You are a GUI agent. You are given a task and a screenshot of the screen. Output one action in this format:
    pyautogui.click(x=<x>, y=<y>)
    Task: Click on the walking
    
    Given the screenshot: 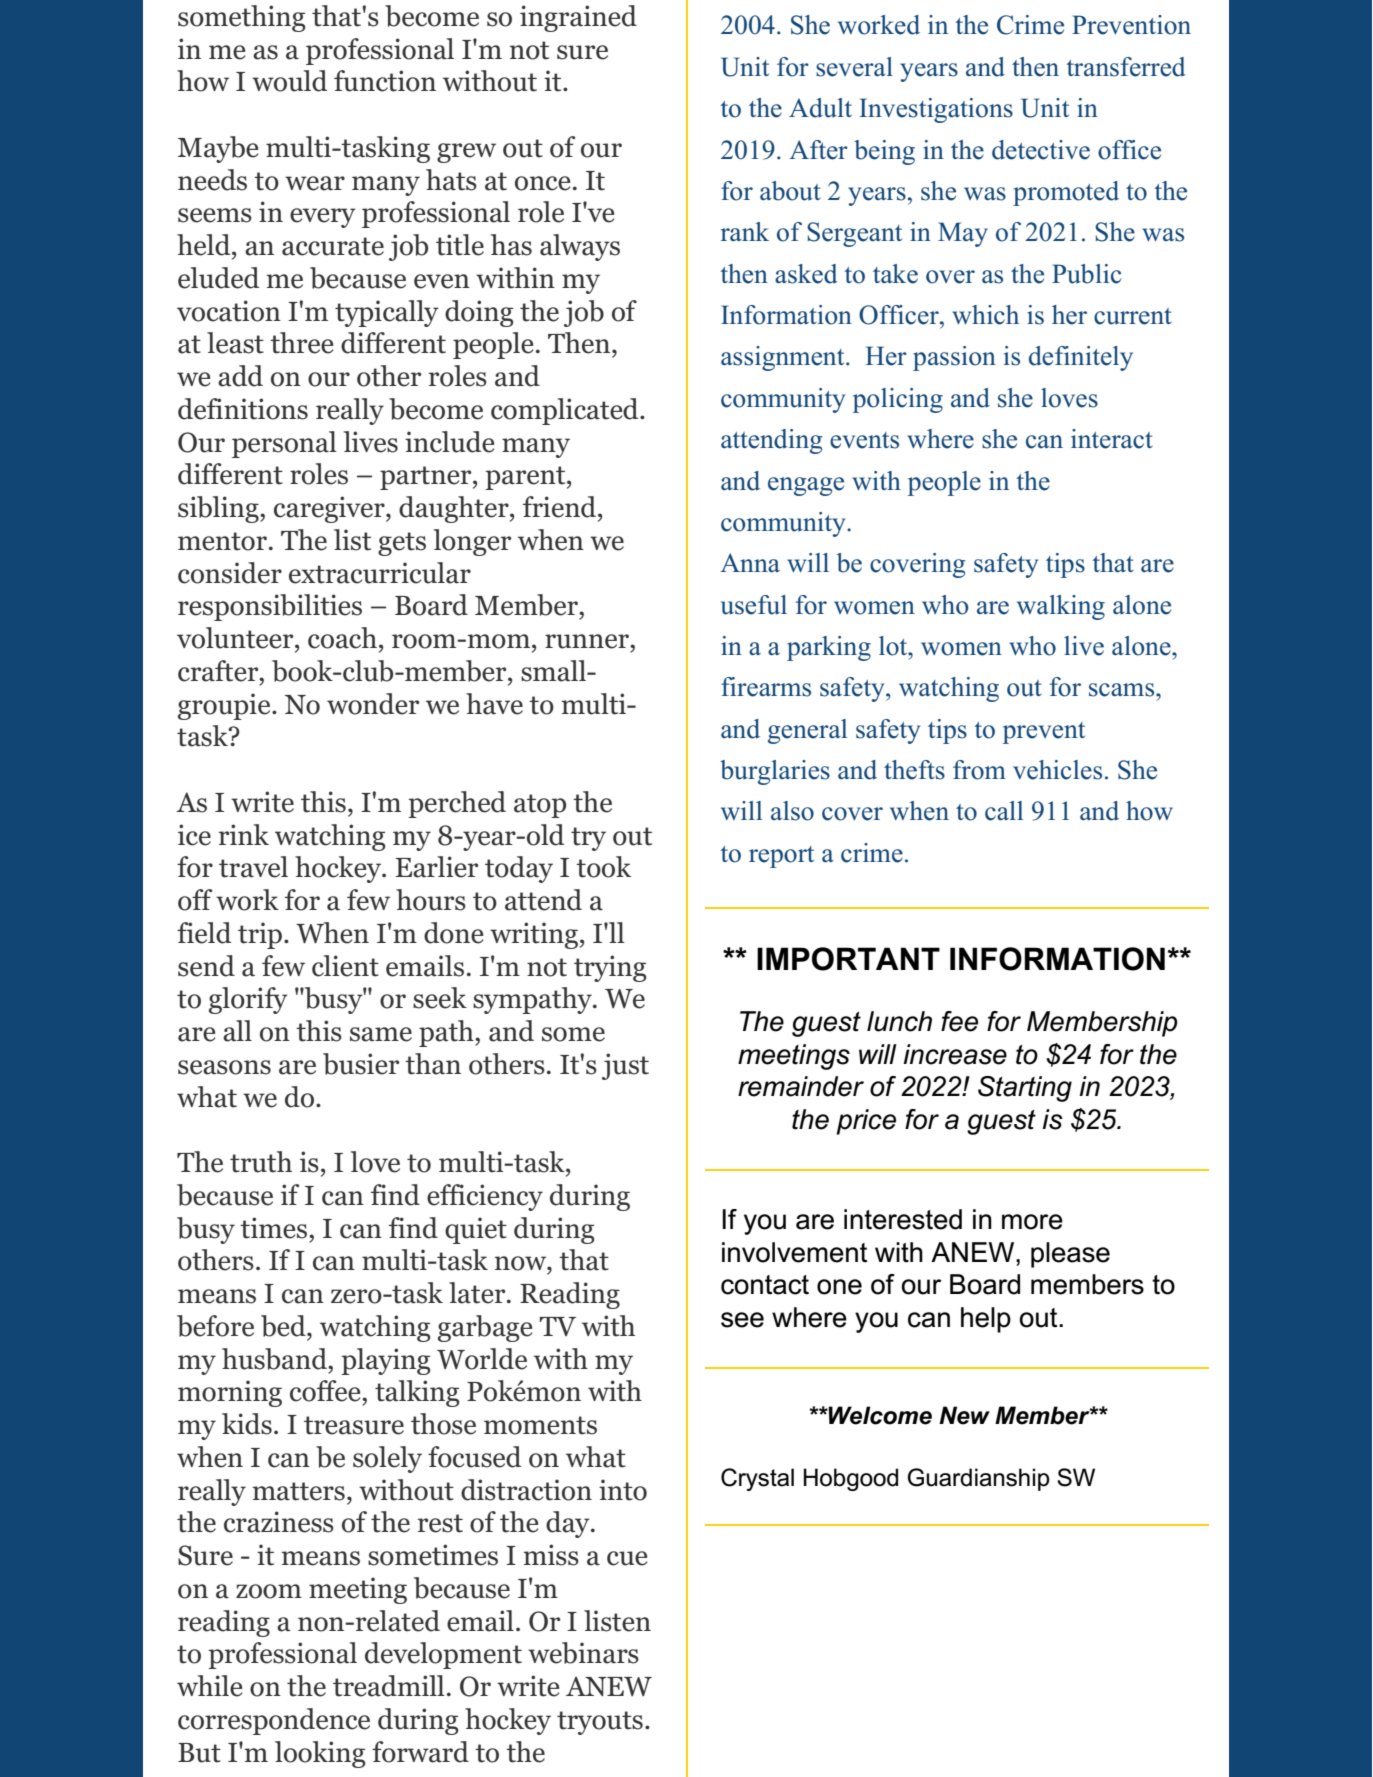 What is the action you would take?
    pyautogui.click(x=1061, y=607)
